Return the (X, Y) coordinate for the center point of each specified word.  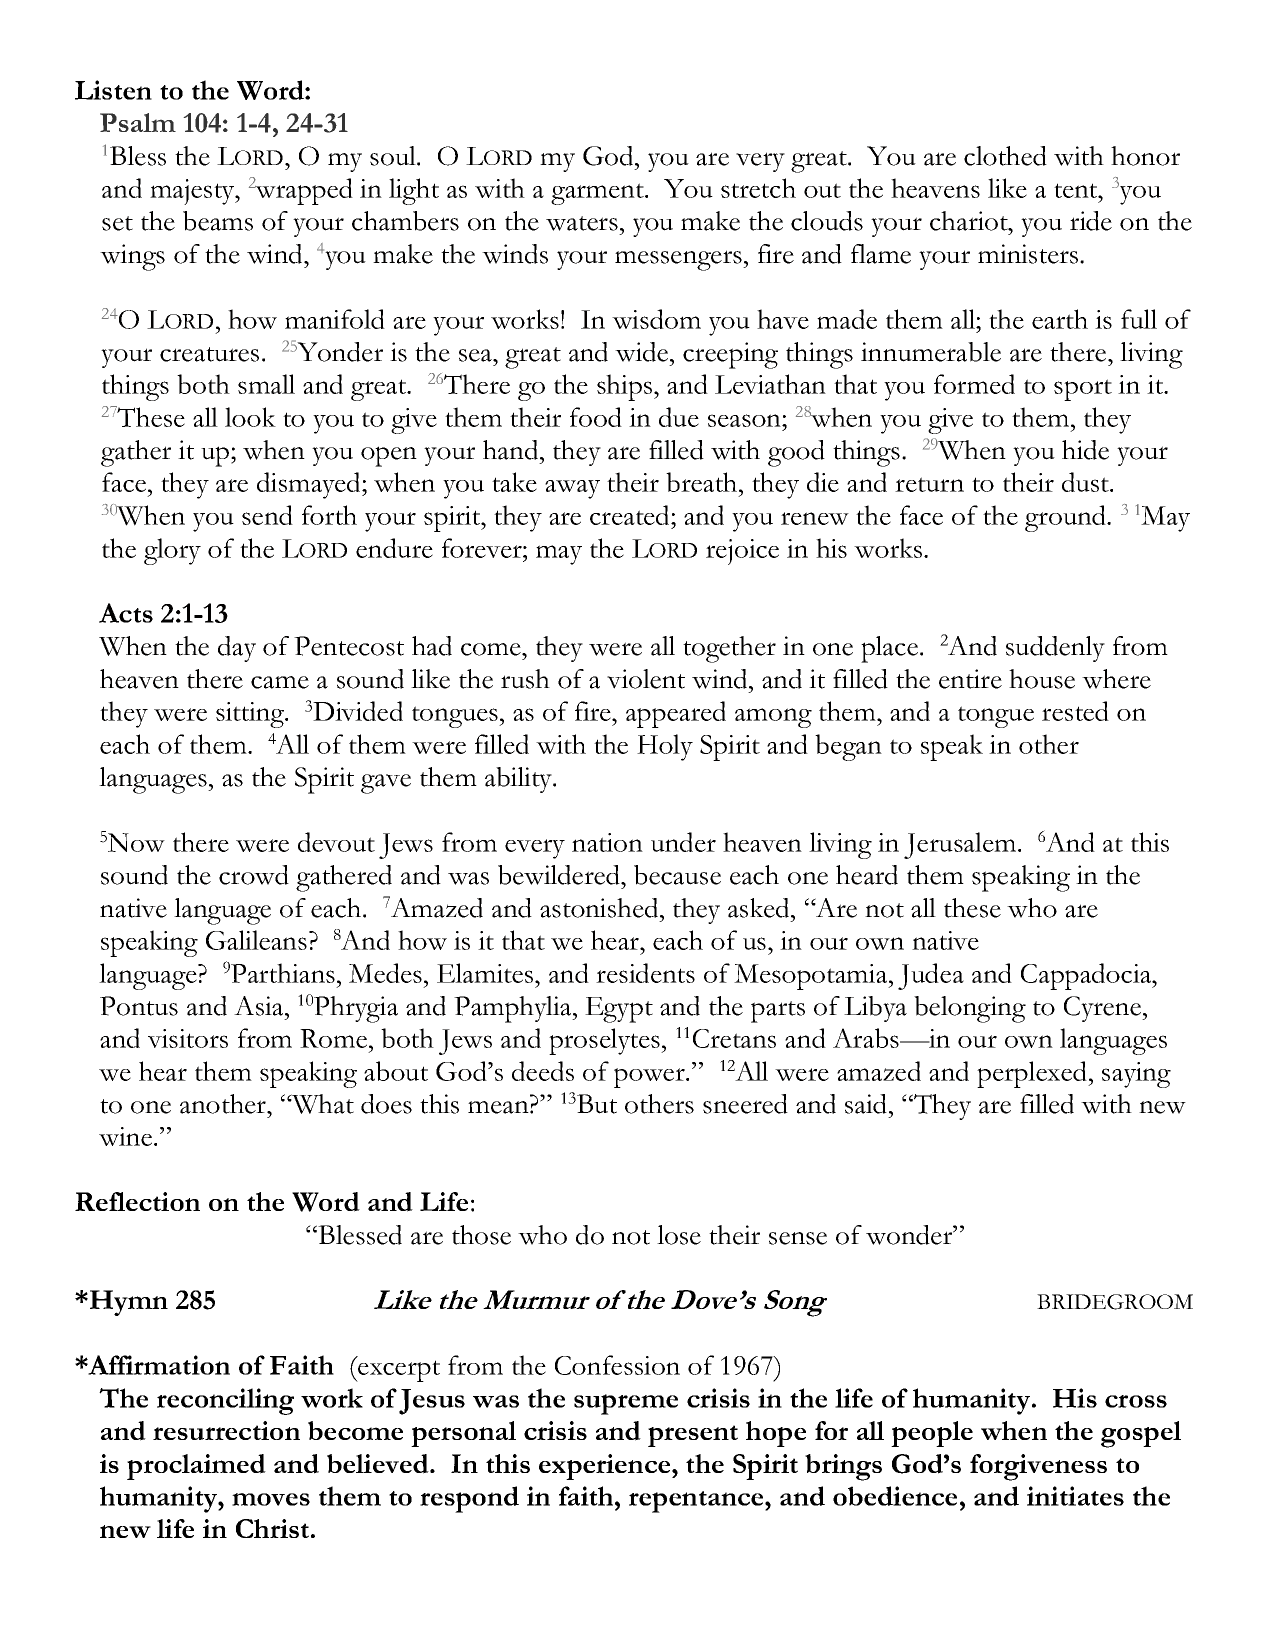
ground (1067, 518)
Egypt (619, 1010)
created (631, 515)
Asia (260, 1006)
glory (172, 551)
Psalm (138, 122)
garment (598, 194)
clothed (1005, 156)
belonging (970, 1009)
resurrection (226, 1430)
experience (606, 1467)
